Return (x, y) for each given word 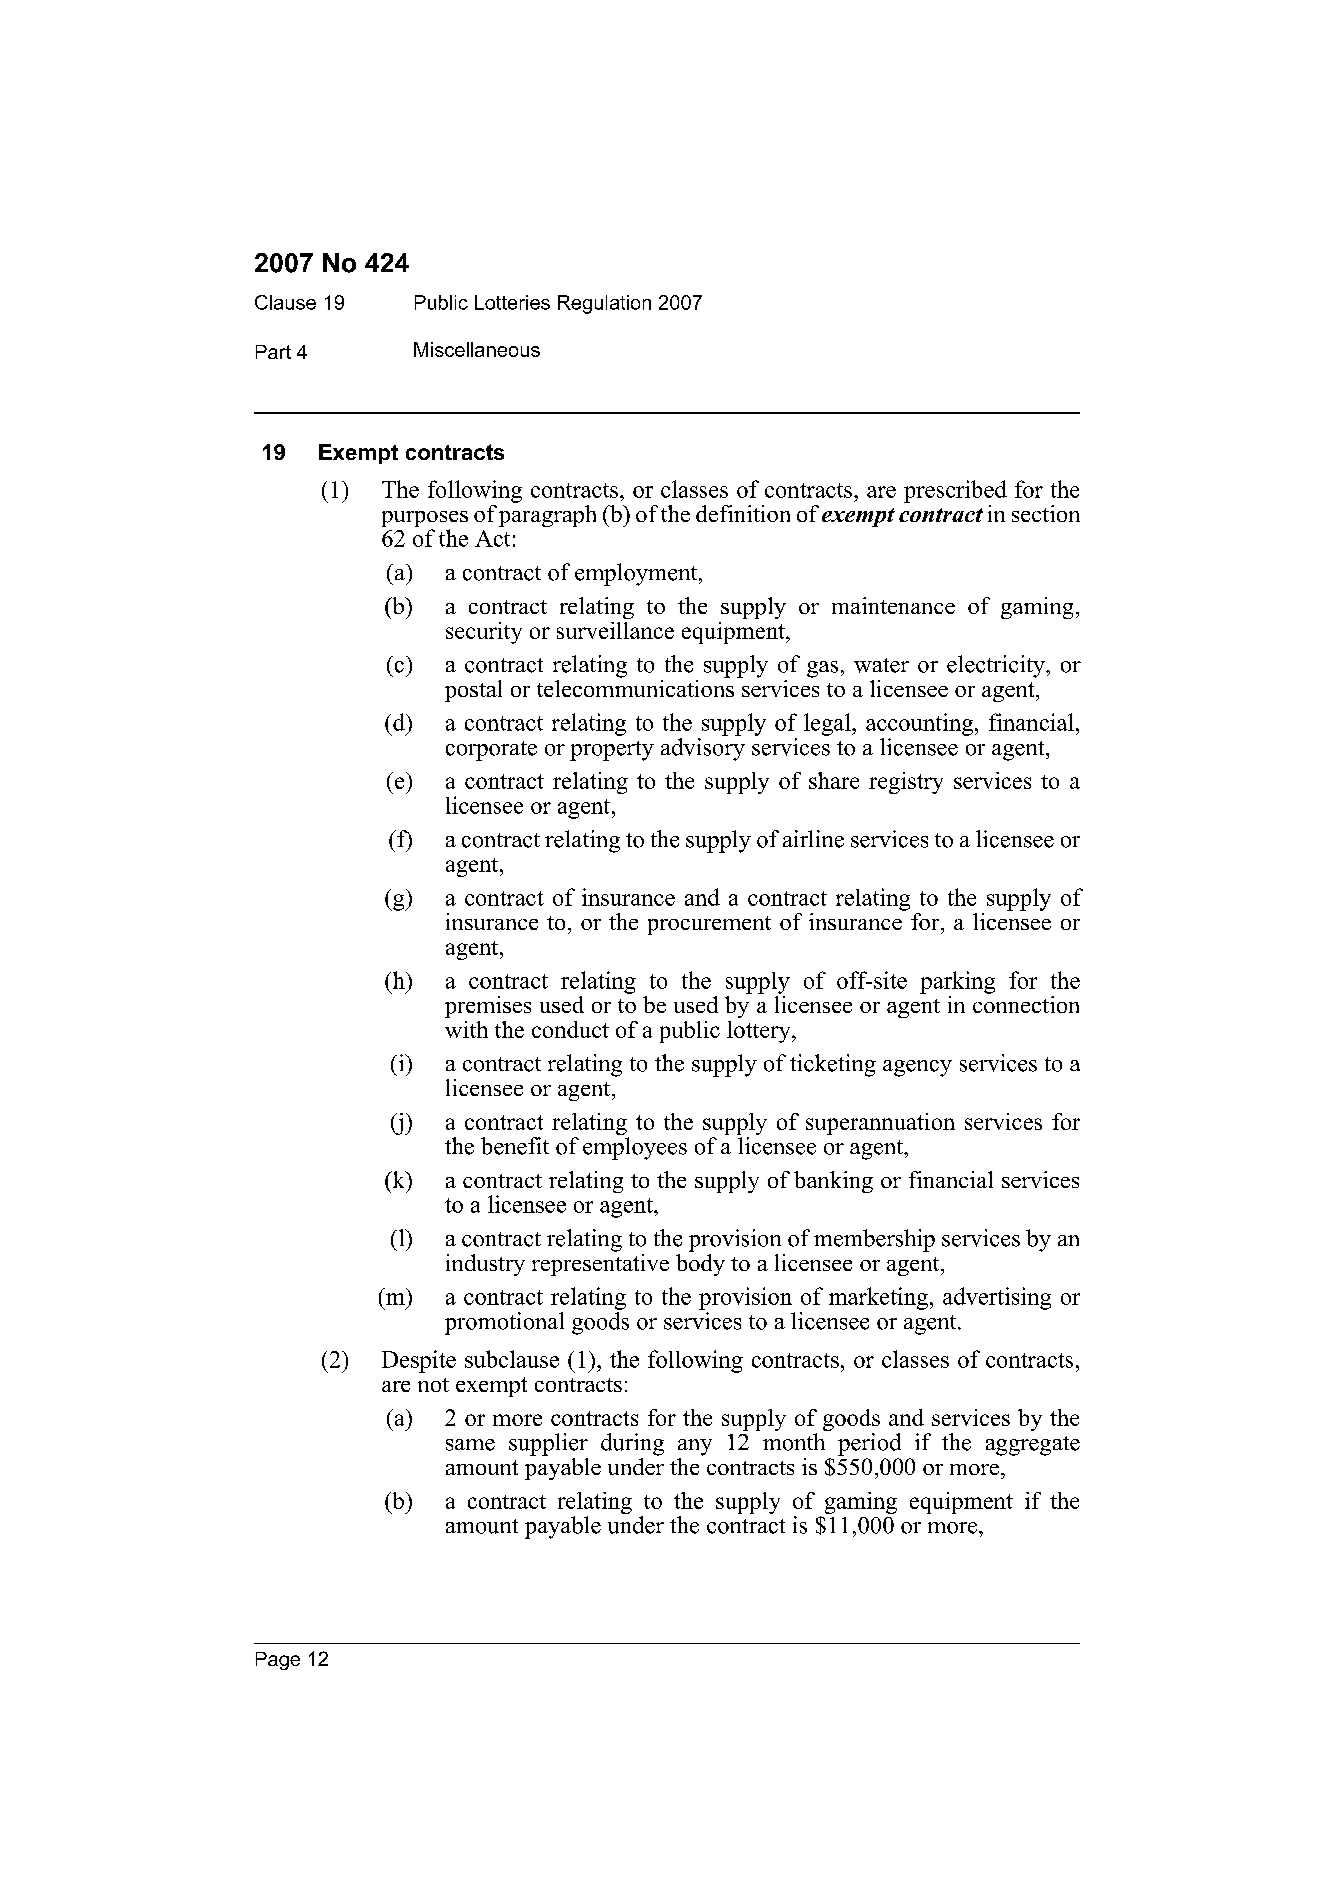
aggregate (1033, 1446)
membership (874, 1240)
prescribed (955, 491)
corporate (491, 751)
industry (485, 1265)
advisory (703, 749)
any (695, 1447)
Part (273, 352)
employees (635, 1148)
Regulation (604, 304)
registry (906, 783)
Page (278, 1661)
